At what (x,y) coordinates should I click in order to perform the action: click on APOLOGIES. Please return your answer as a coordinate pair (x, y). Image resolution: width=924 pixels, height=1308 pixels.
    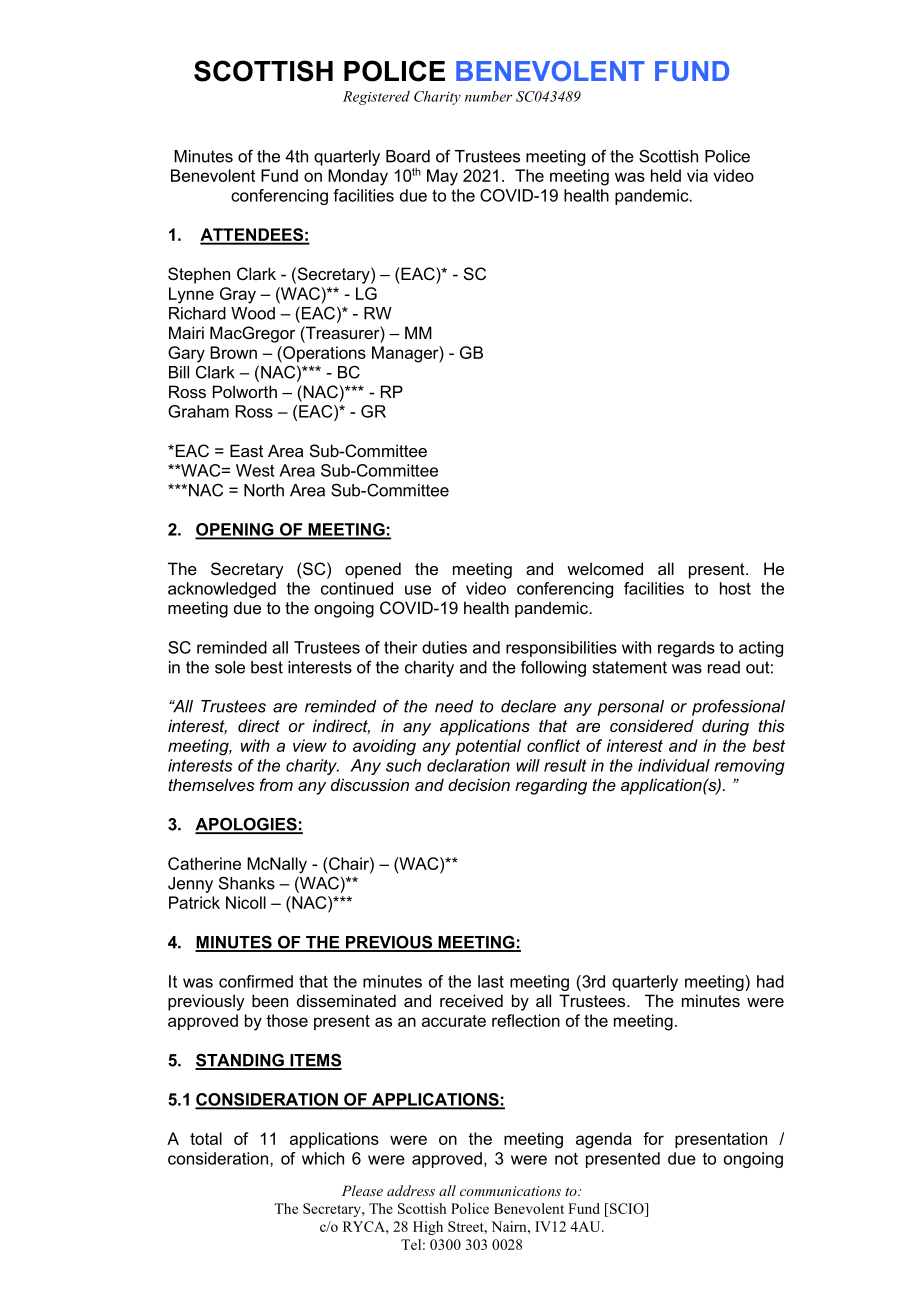
    Looking at the image, I should click on (247, 825).
